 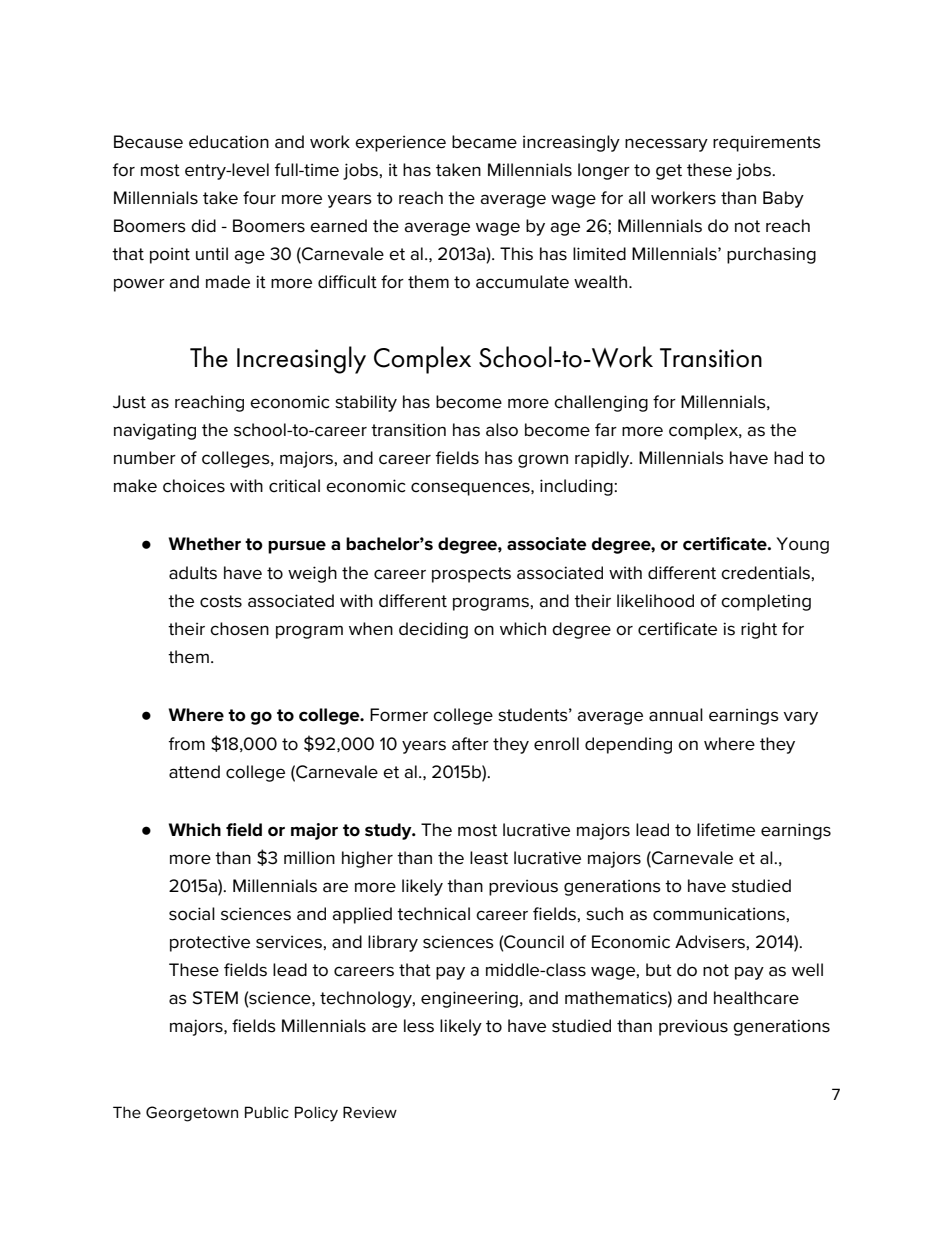 I want to click on Georgetown, so click(x=192, y=1114).
